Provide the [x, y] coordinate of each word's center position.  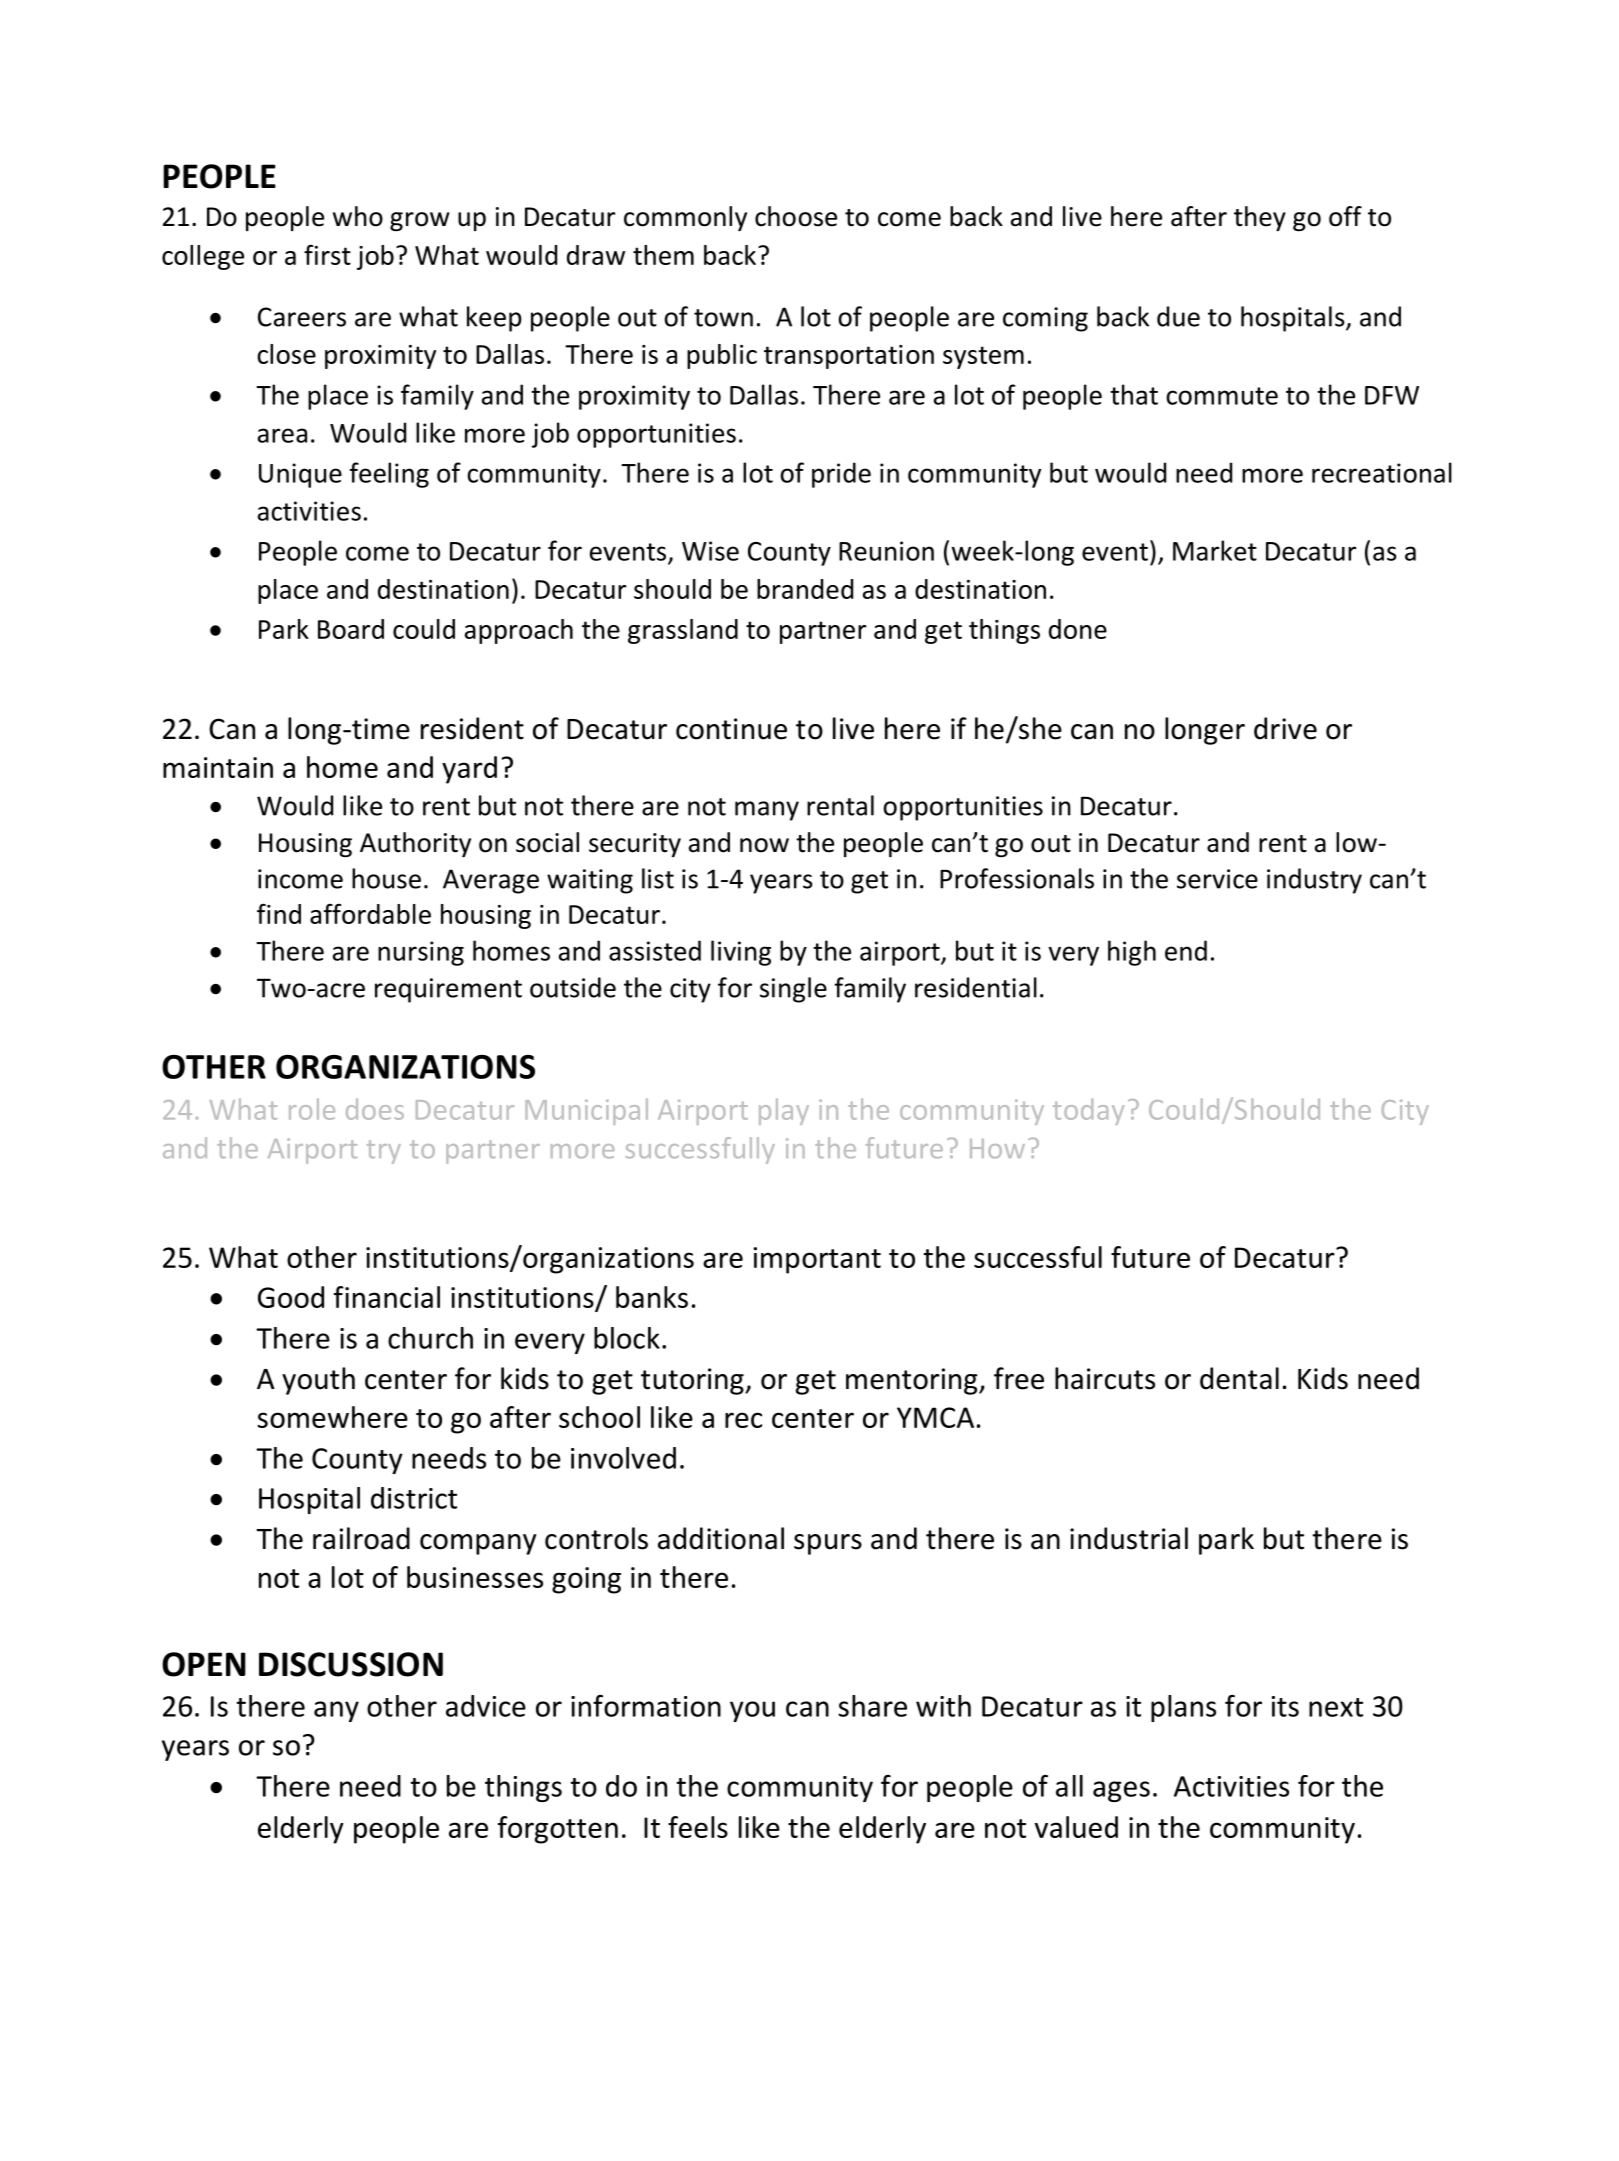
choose [796, 216]
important [817, 1260]
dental [1239, 1378]
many [767, 811]
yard [469, 770]
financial [387, 1297]
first [327, 255]
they [1260, 218]
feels [698, 1827]
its [1285, 1706]
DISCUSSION [351, 1664]
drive [1285, 728]
